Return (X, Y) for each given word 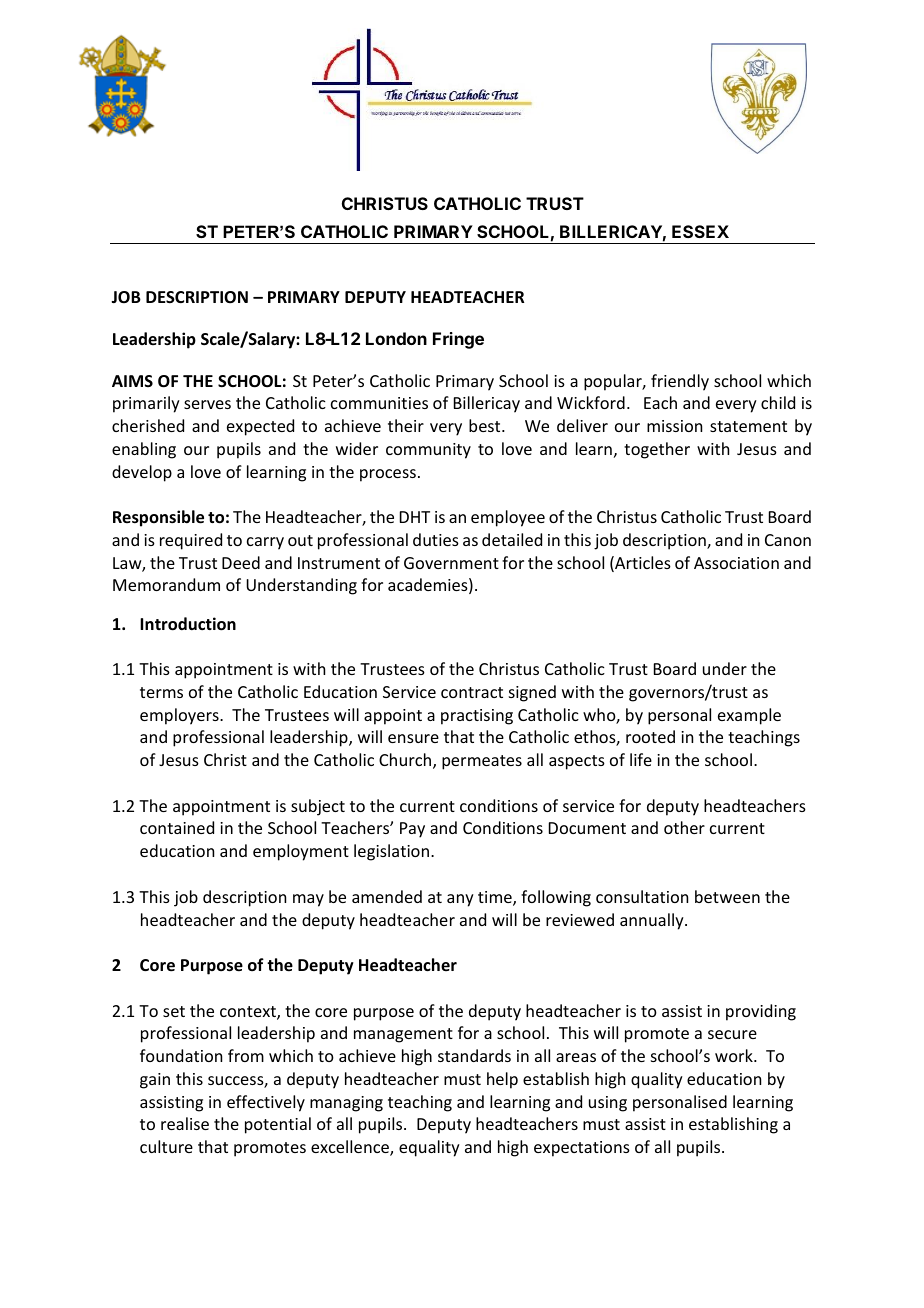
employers (180, 716)
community (428, 451)
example (749, 716)
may (308, 900)
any (460, 900)
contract (472, 692)
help (502, 1080)
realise (185, 1123)
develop (142, 473)
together (657, 450)
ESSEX (700, 231)
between (727, 896)
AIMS (132, 381)
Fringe (458, 340)
